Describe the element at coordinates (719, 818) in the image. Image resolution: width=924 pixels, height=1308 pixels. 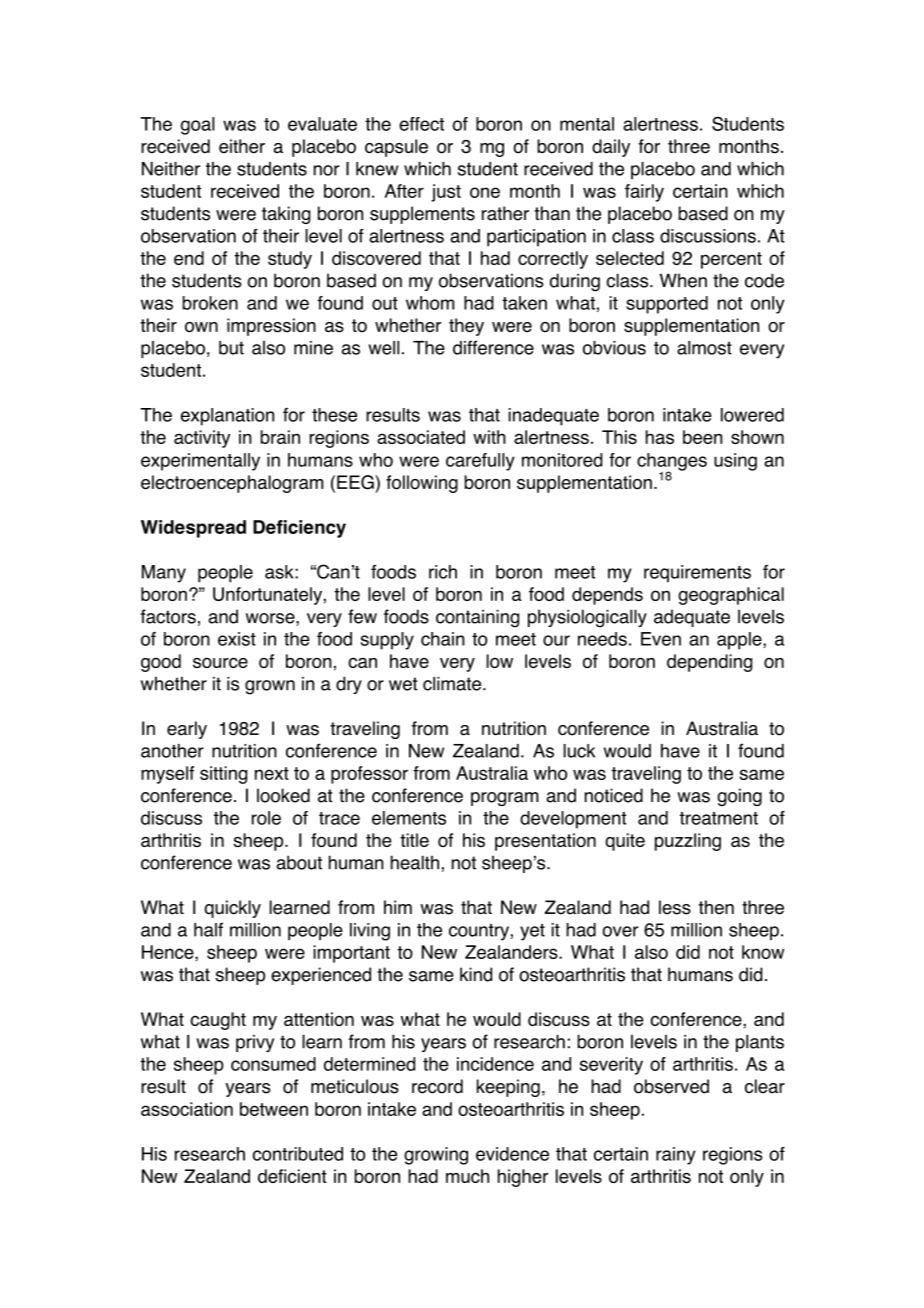
I see `treatment` at that location.
